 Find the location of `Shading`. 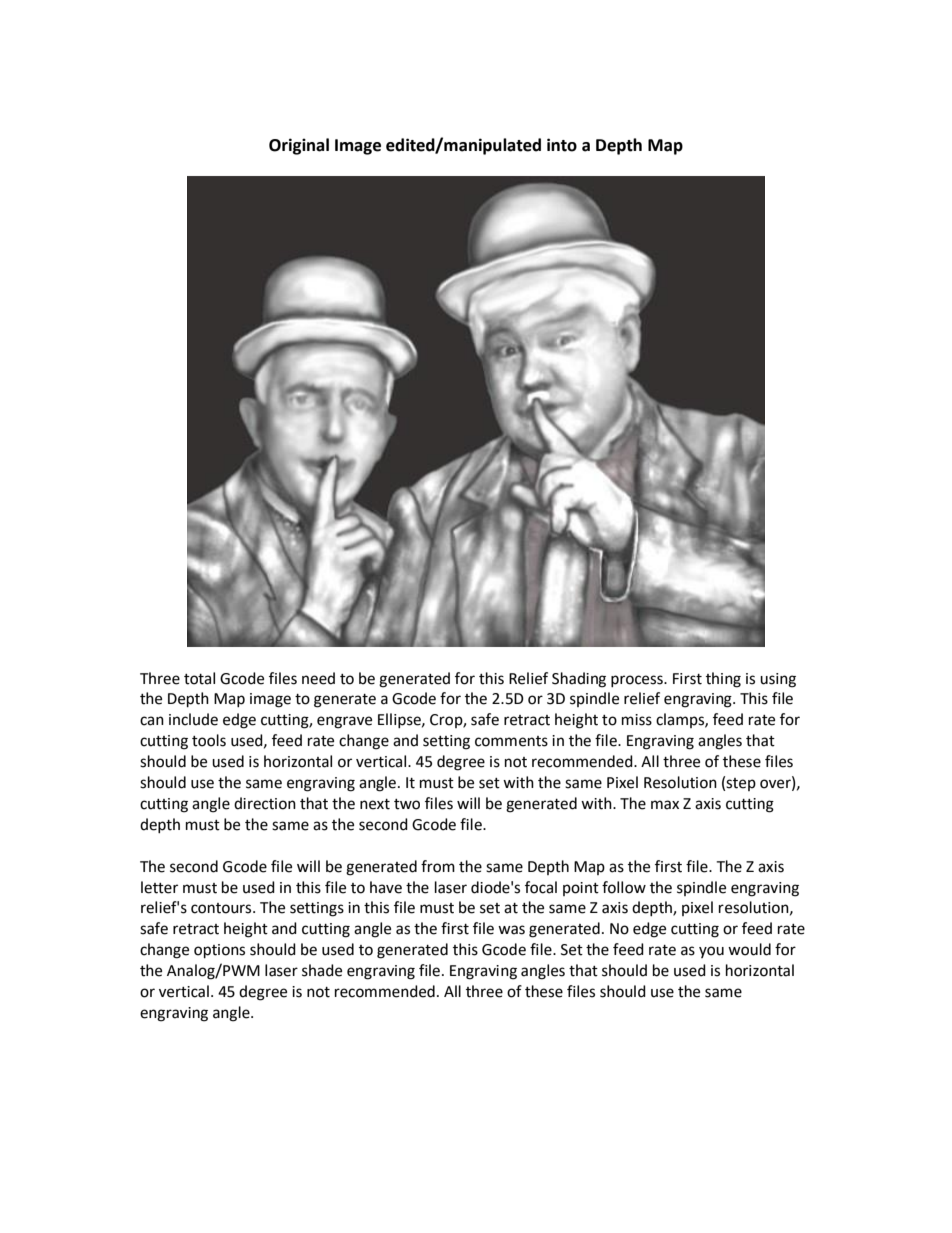

Shading is located at coordinates (579, 680).
